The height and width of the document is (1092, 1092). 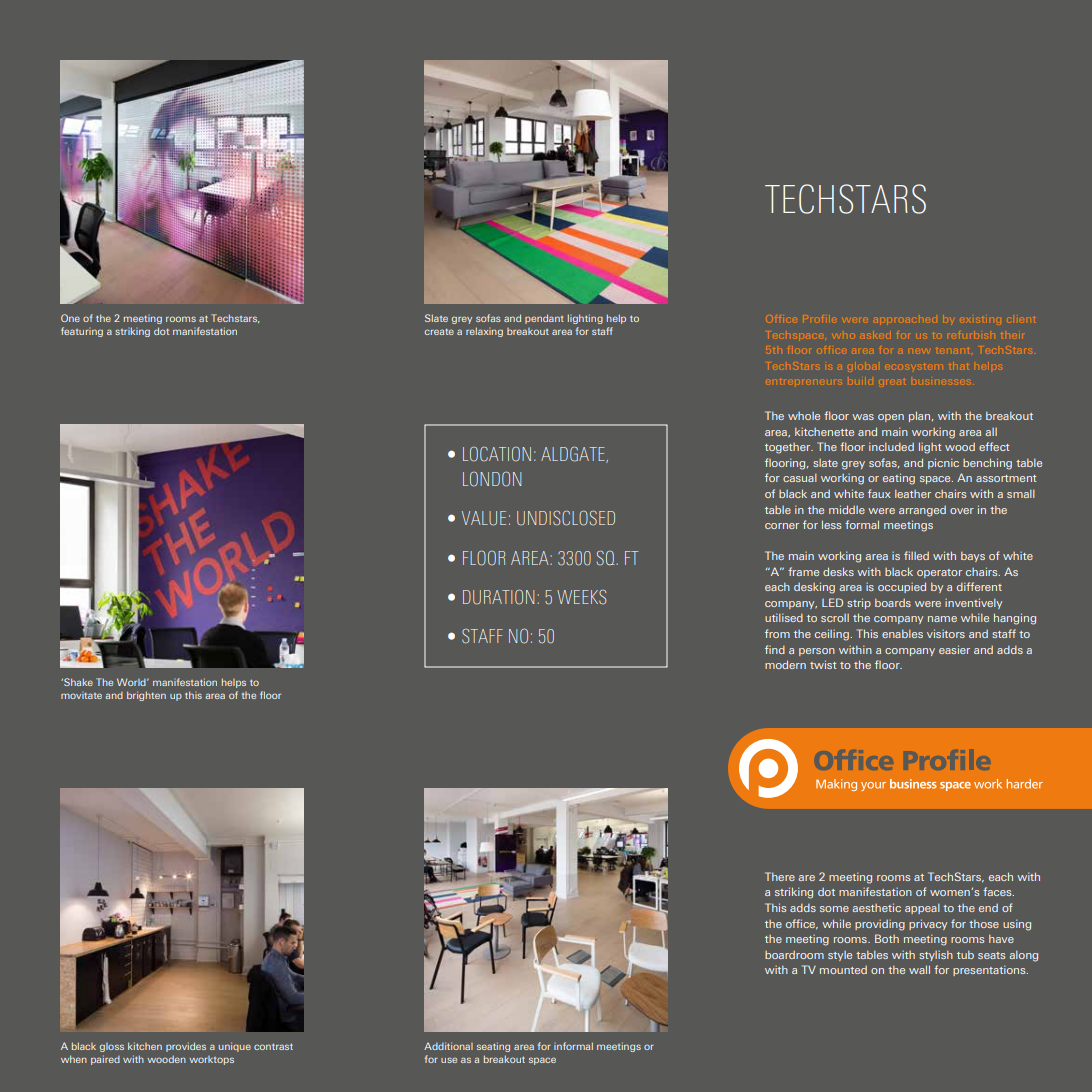 I want to click on twist, so click(x=823, y=664).
